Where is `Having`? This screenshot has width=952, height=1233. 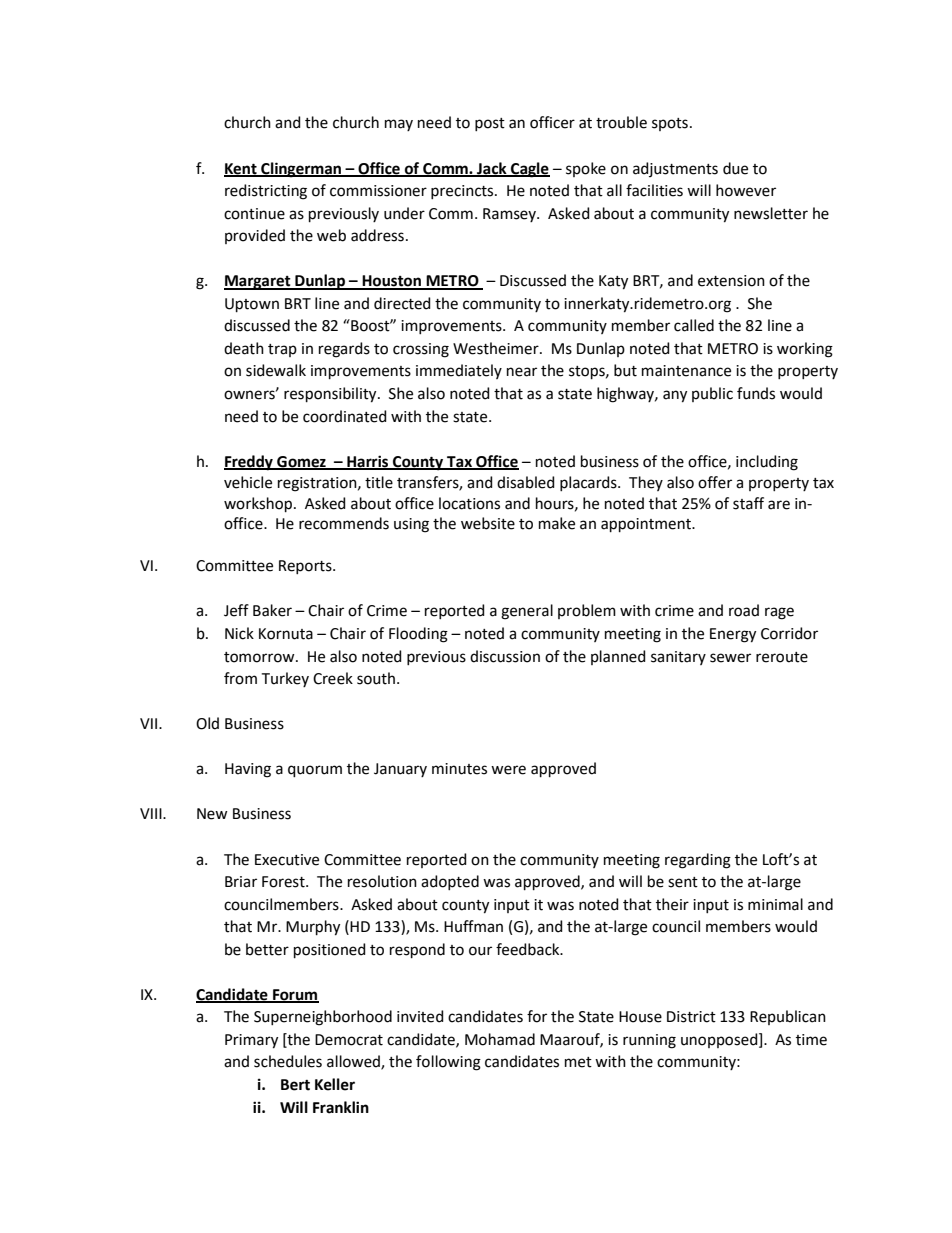
Having is located at coordinates (248, 770).
